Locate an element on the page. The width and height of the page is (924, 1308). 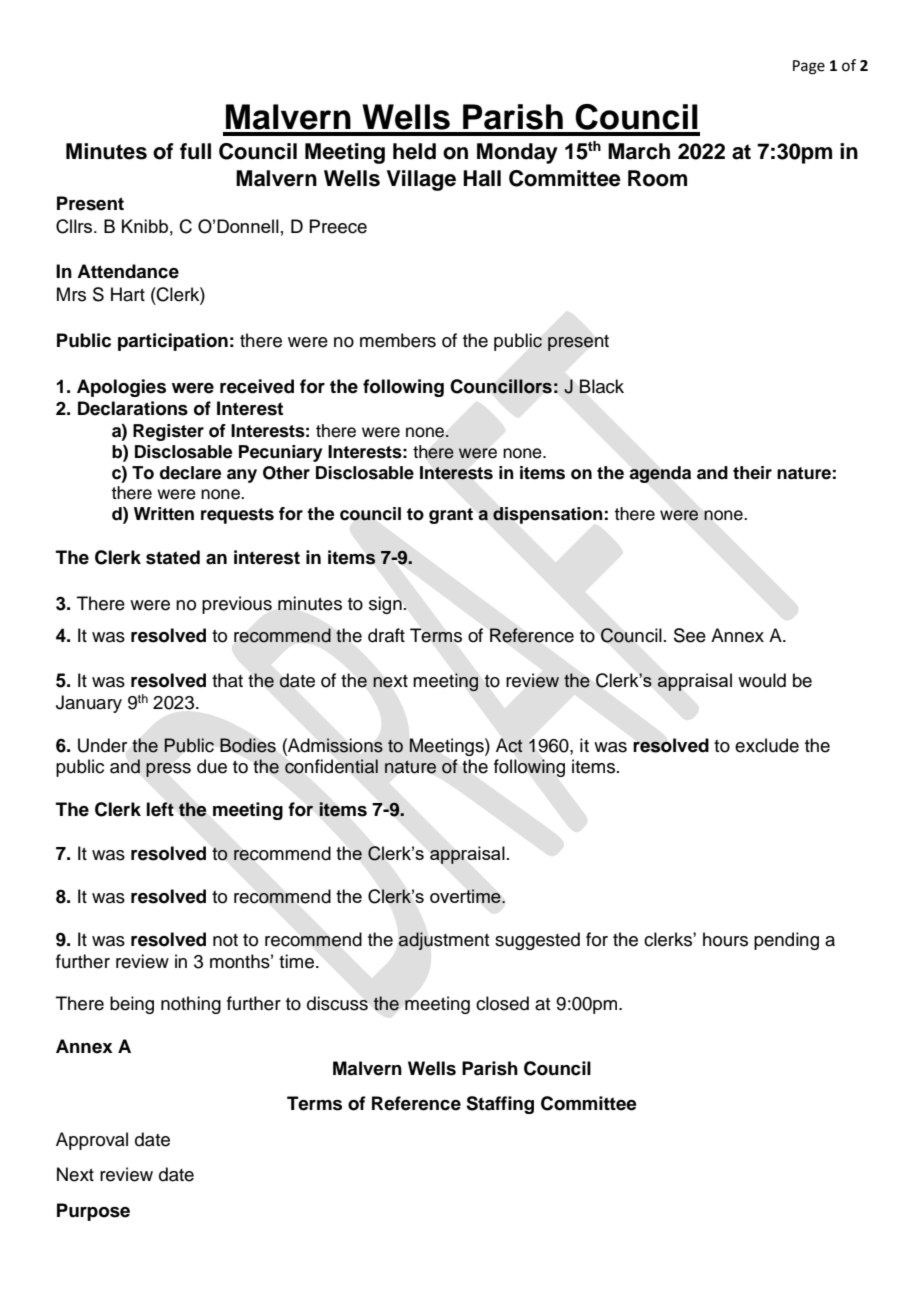
See is located at coordinates (690, 635).
